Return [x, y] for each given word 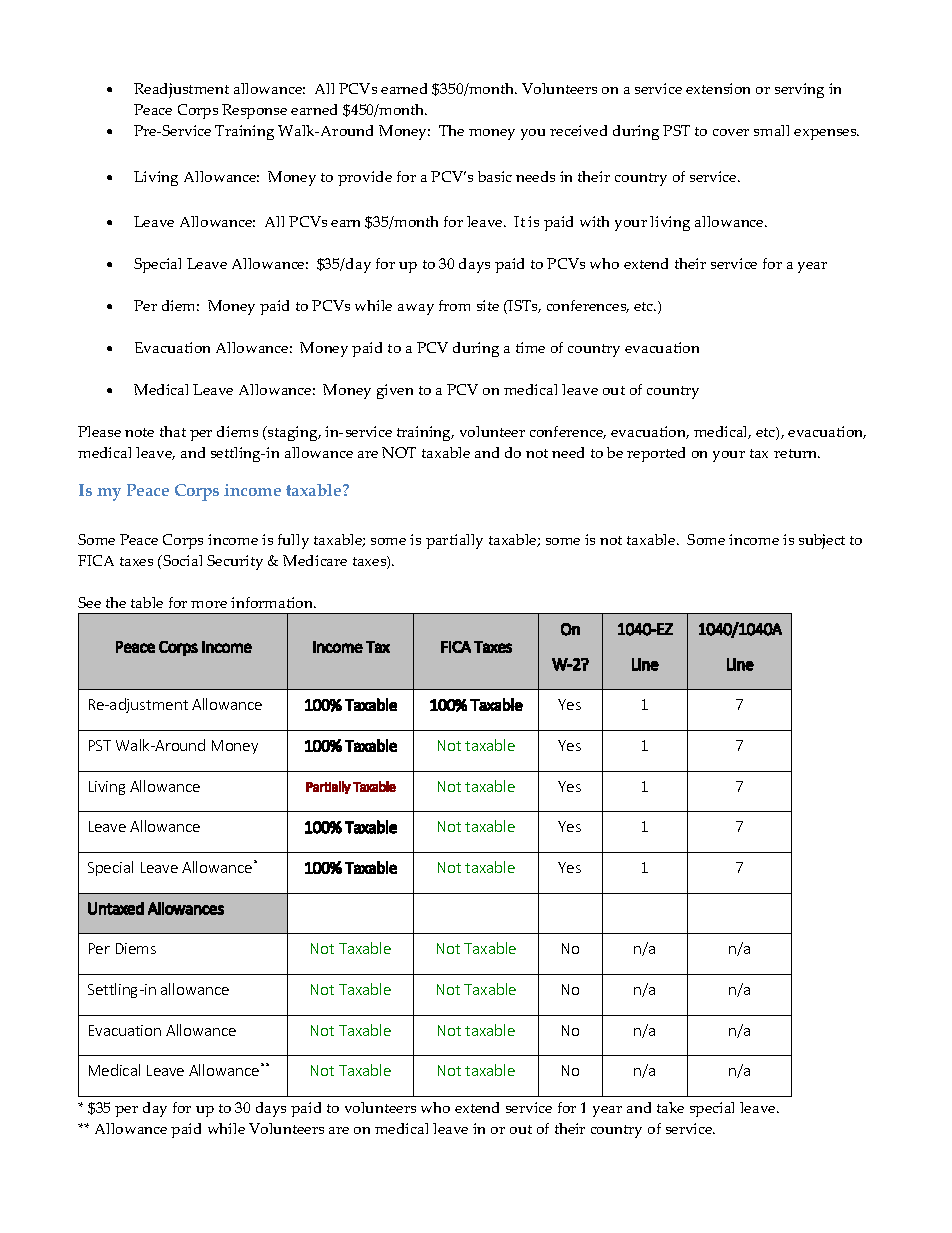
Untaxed [116, 908]
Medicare [315, 560]
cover [731, 132]
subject [822, 541]
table [147, 602]
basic [495, 176]
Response [254, 111]
